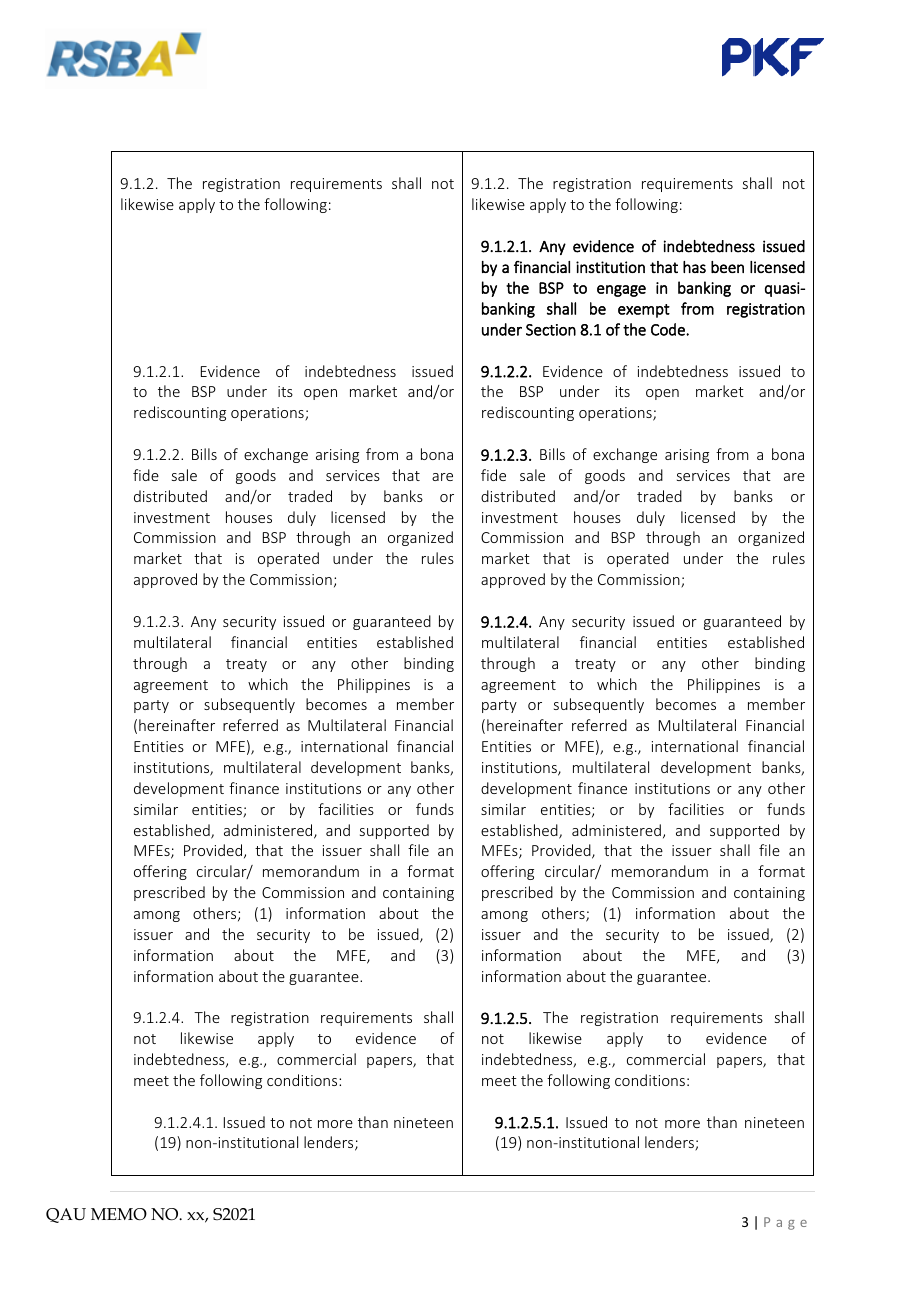  Describe the element at coordinates (551, 330) in the screenshot. I see `Section` at that location.
